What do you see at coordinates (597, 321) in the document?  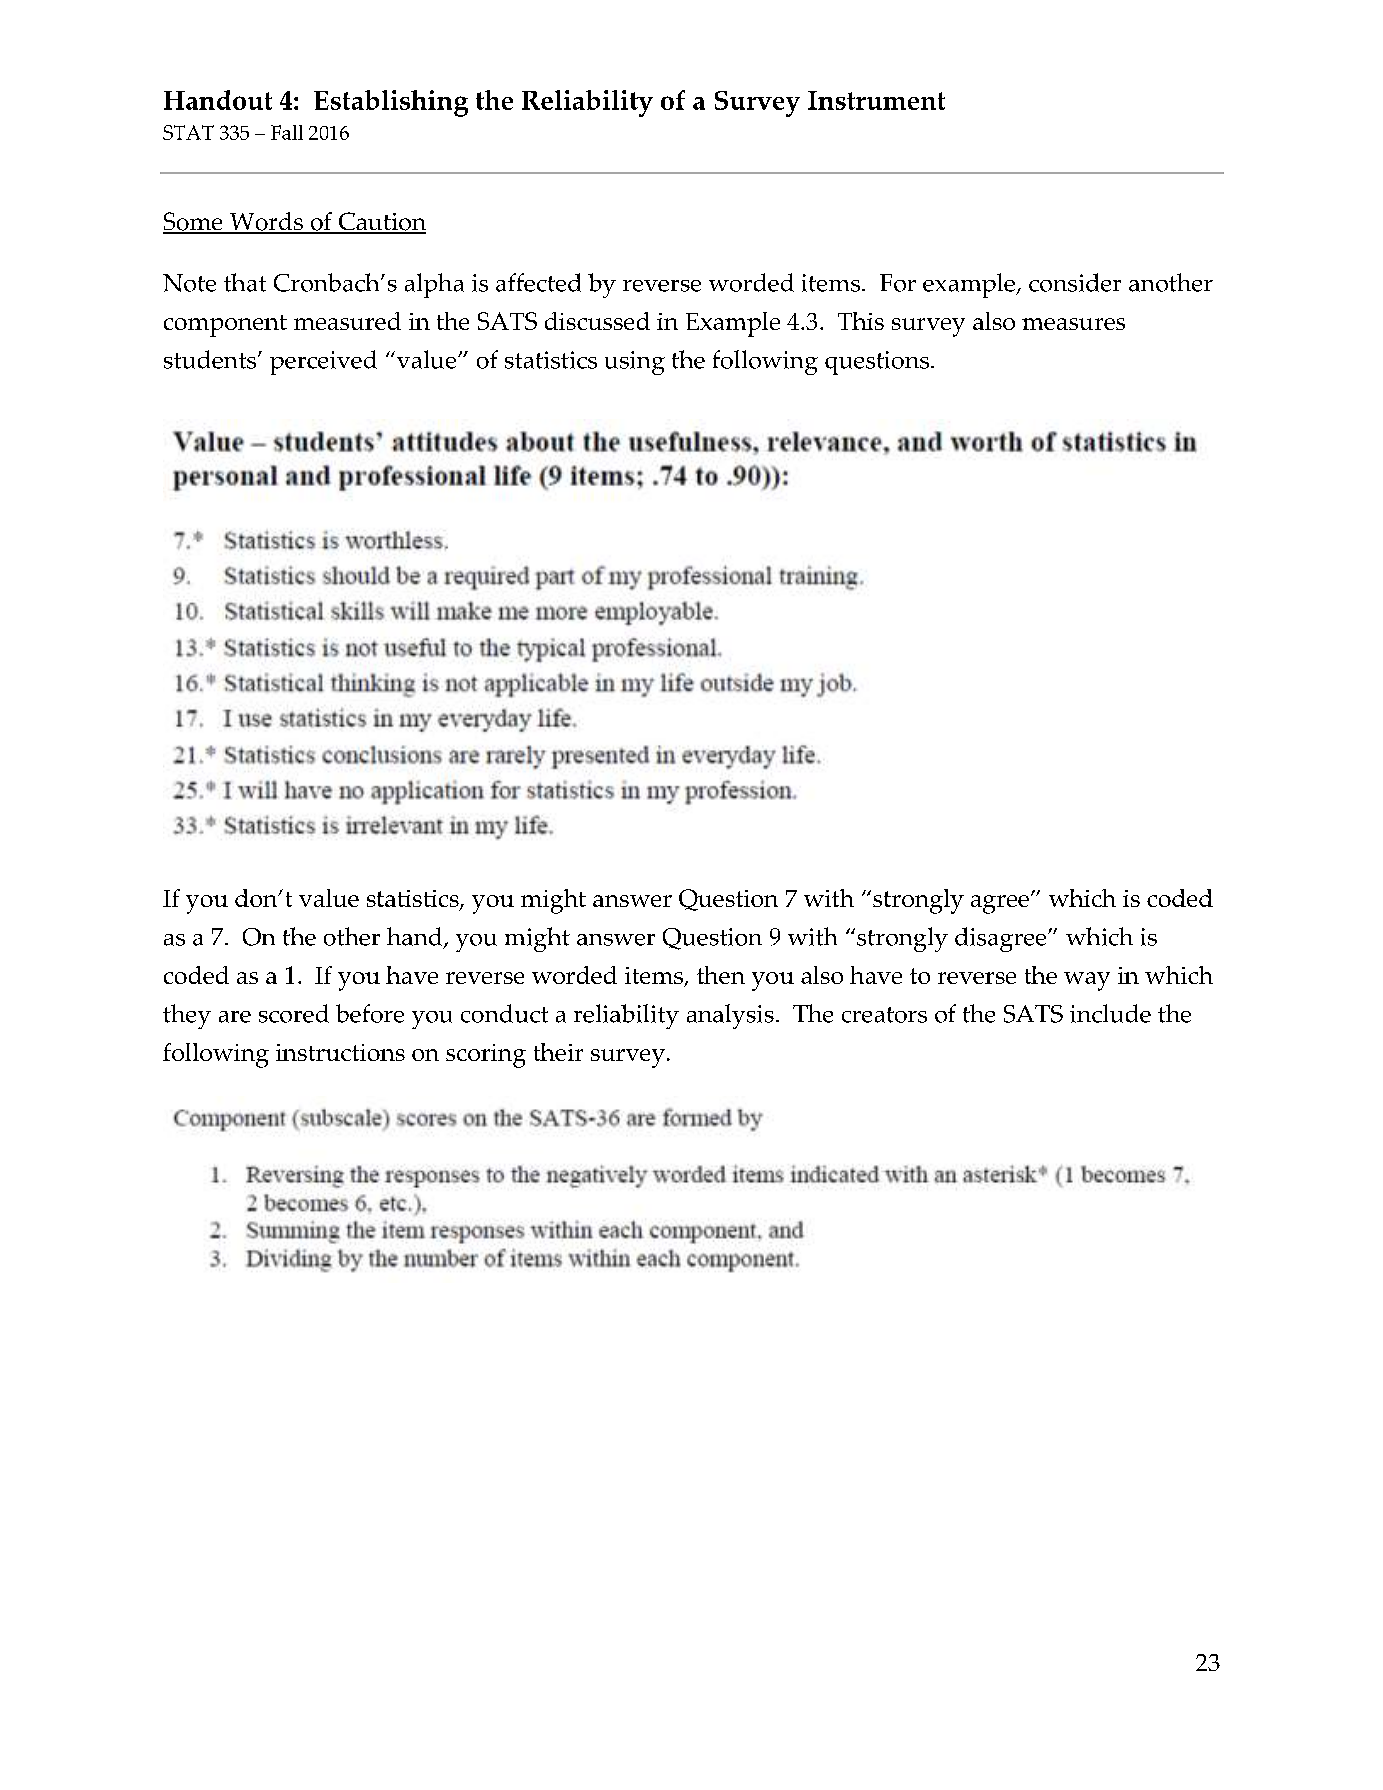 I see `discussed` at bounding box center [597, 321].
